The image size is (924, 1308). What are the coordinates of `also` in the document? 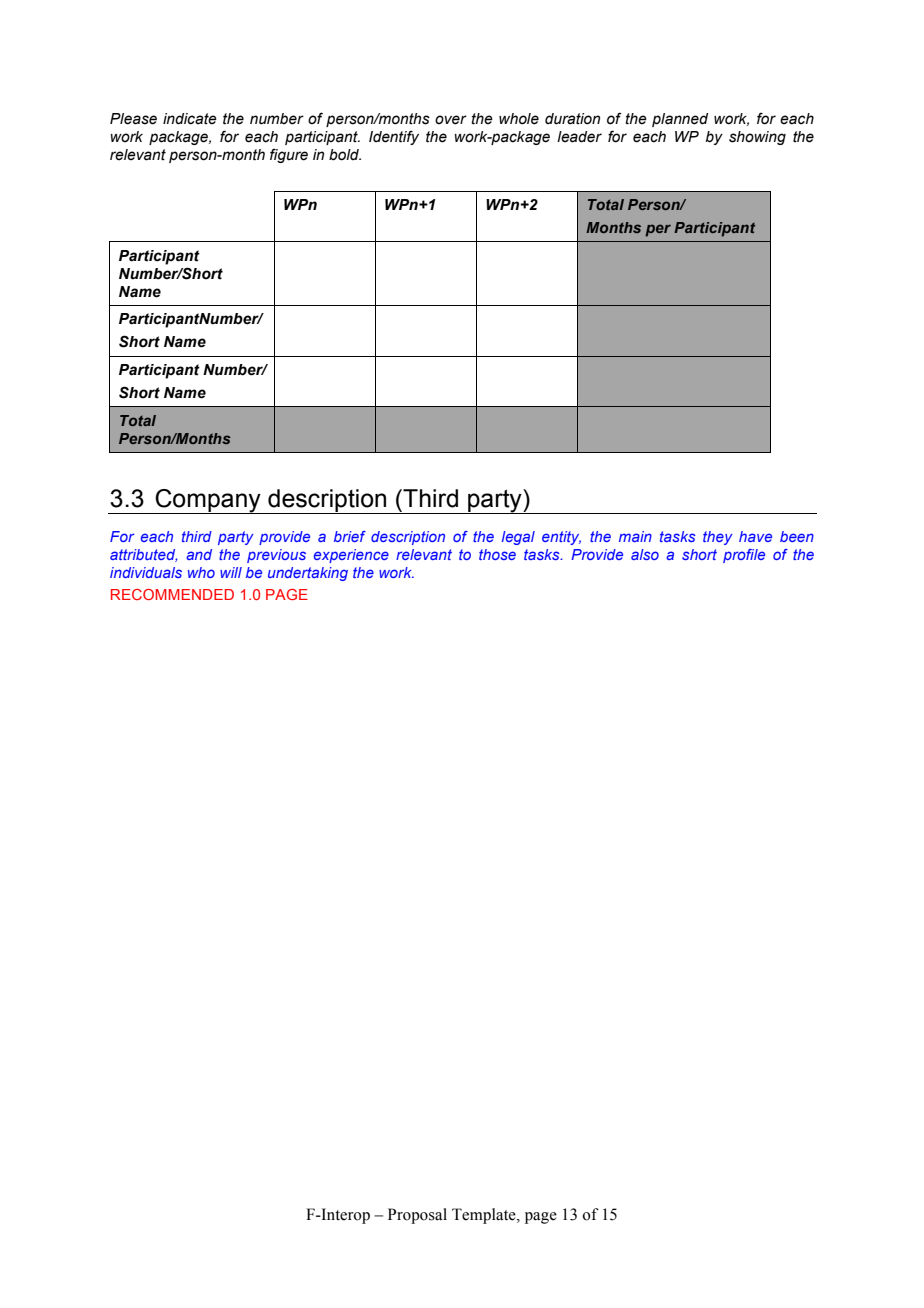 It's located at (645, 554).
